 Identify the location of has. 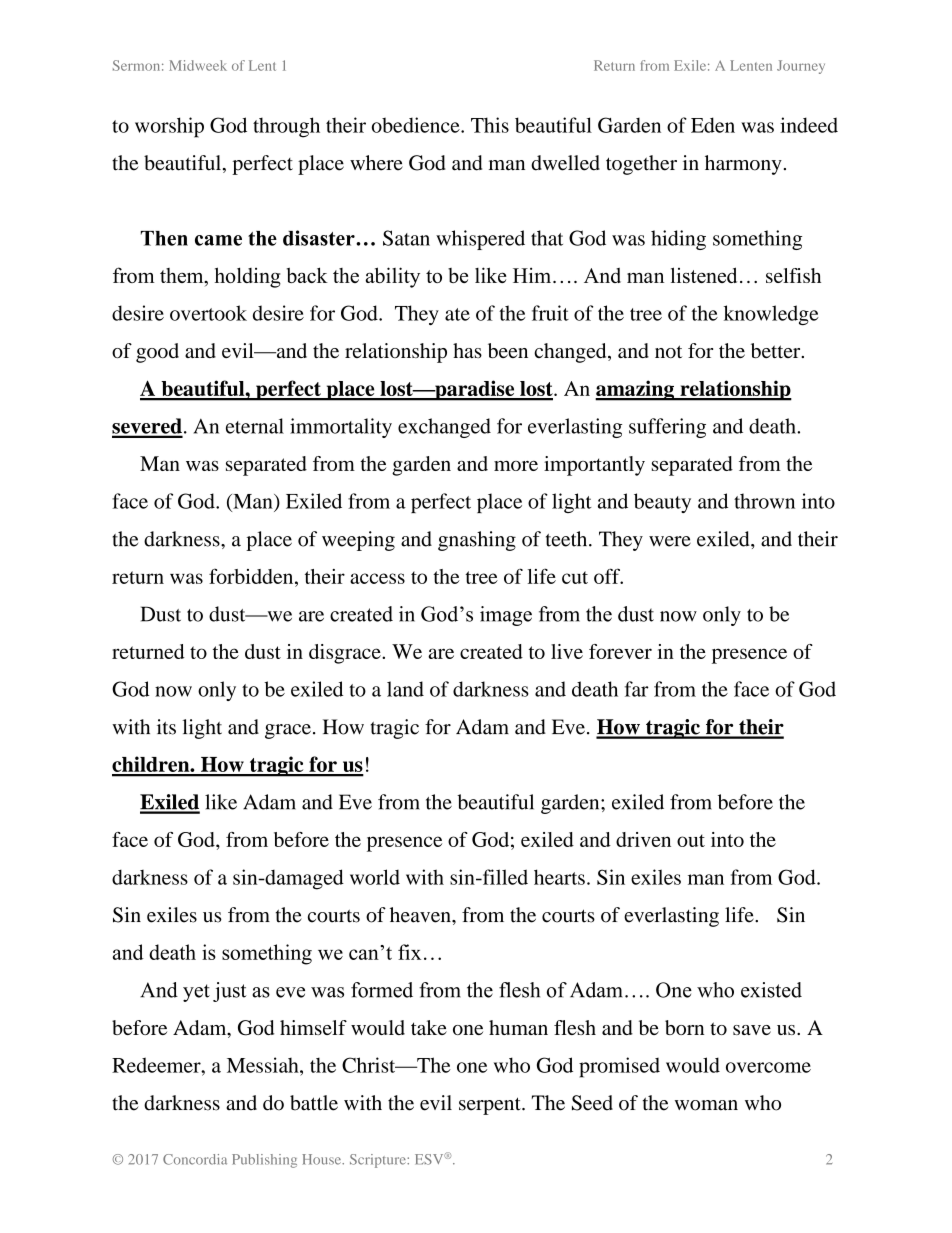
(467, 350).
